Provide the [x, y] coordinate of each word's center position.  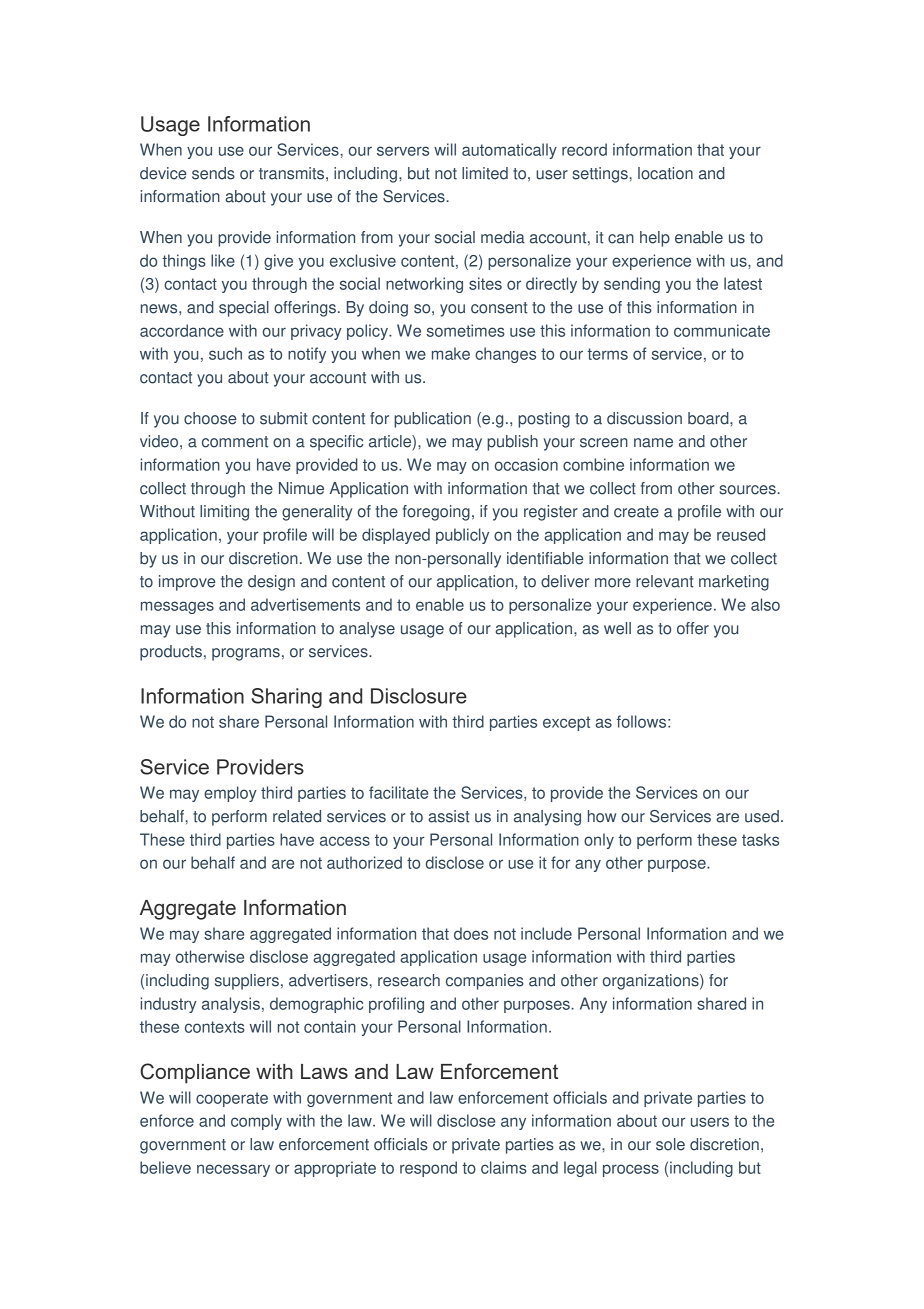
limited [485, 173]
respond [428, 1169]
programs [246, 654]
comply [256, 1122]
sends [213, 173]
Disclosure [419, 696]
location [665, 173]
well [617, 628]
